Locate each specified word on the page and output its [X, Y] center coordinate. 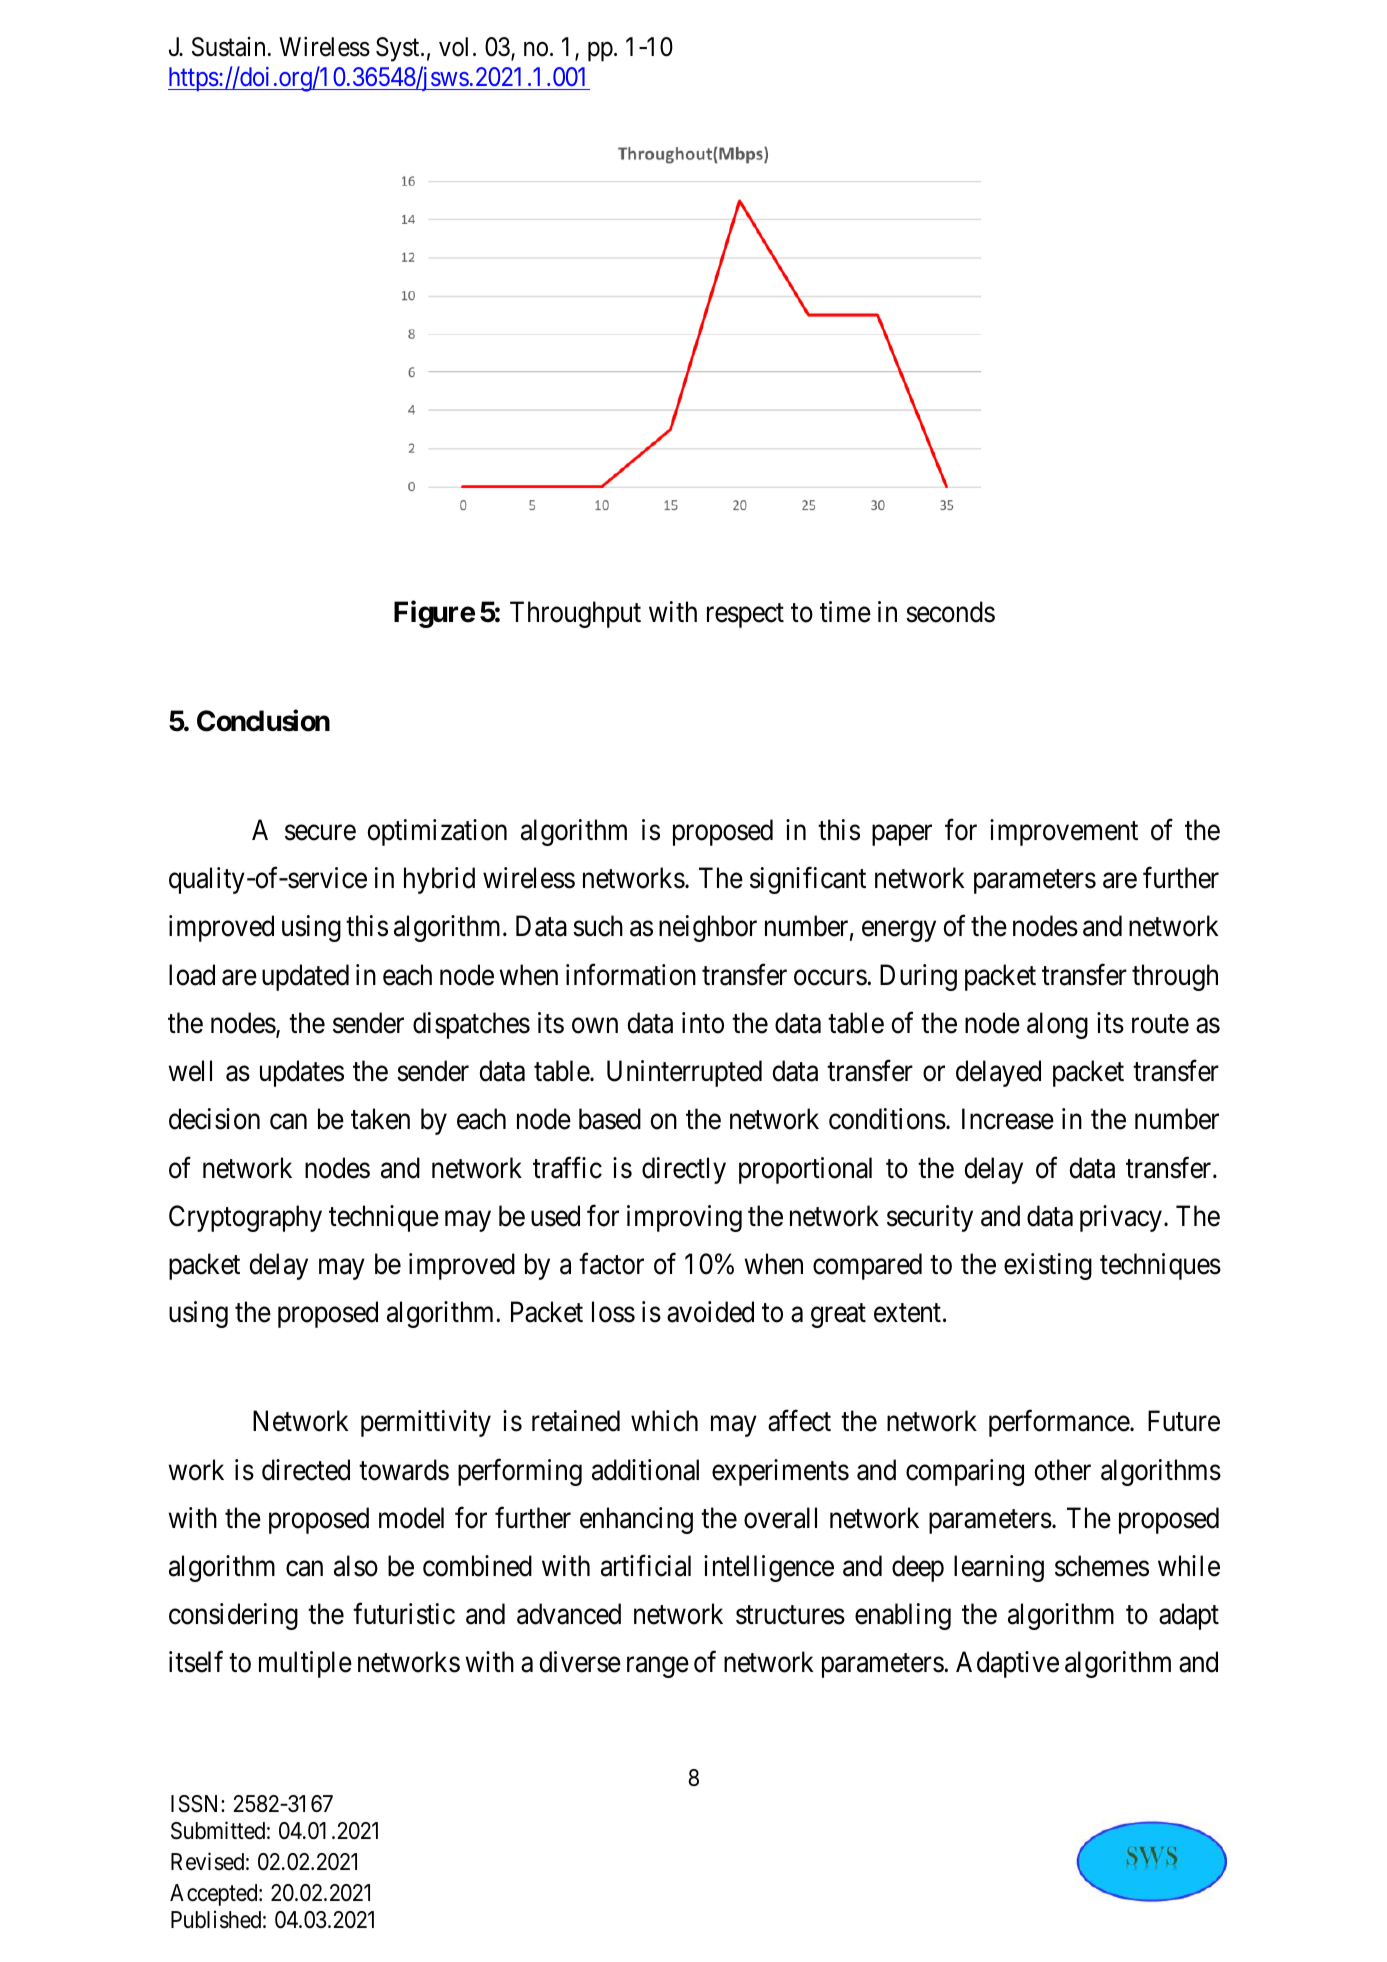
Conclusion [263, 721]
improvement [1064, 832]
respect [745, 616]
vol [453, 47]
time [845, 612]
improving [684, 1218]
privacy [1121, 1218]
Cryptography [245, 1218]
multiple [305, 1664]
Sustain [228, 47]
